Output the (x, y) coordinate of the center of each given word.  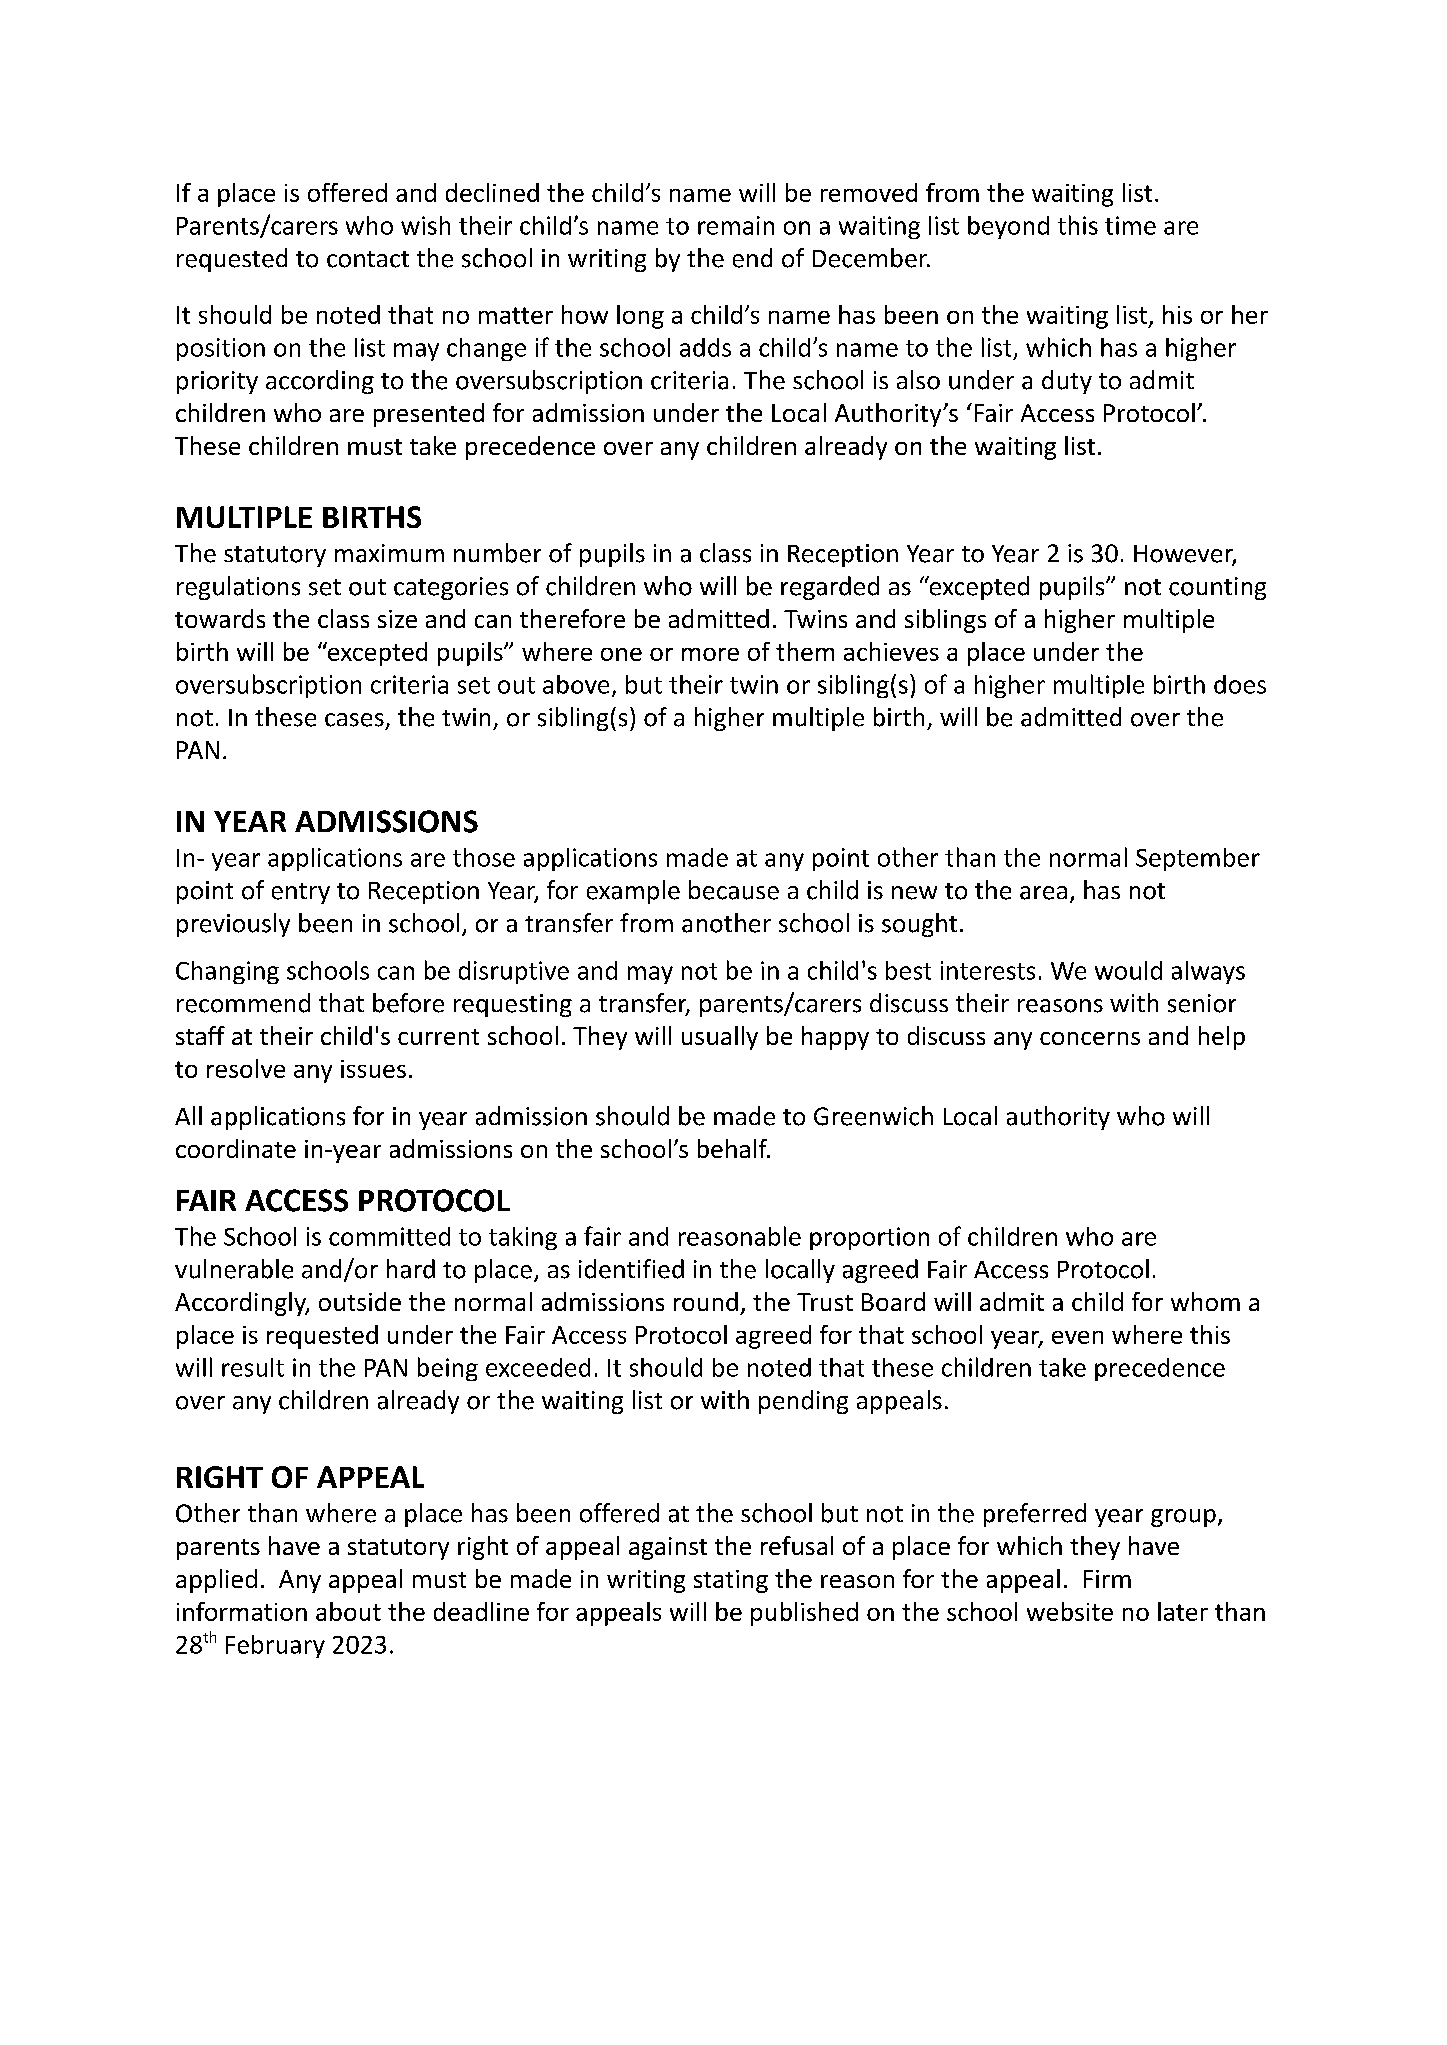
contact (368, 259)
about (348, 1611)
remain (736, 225)
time (1130, 225)
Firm (1107, 1579)
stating (731, 1581)
